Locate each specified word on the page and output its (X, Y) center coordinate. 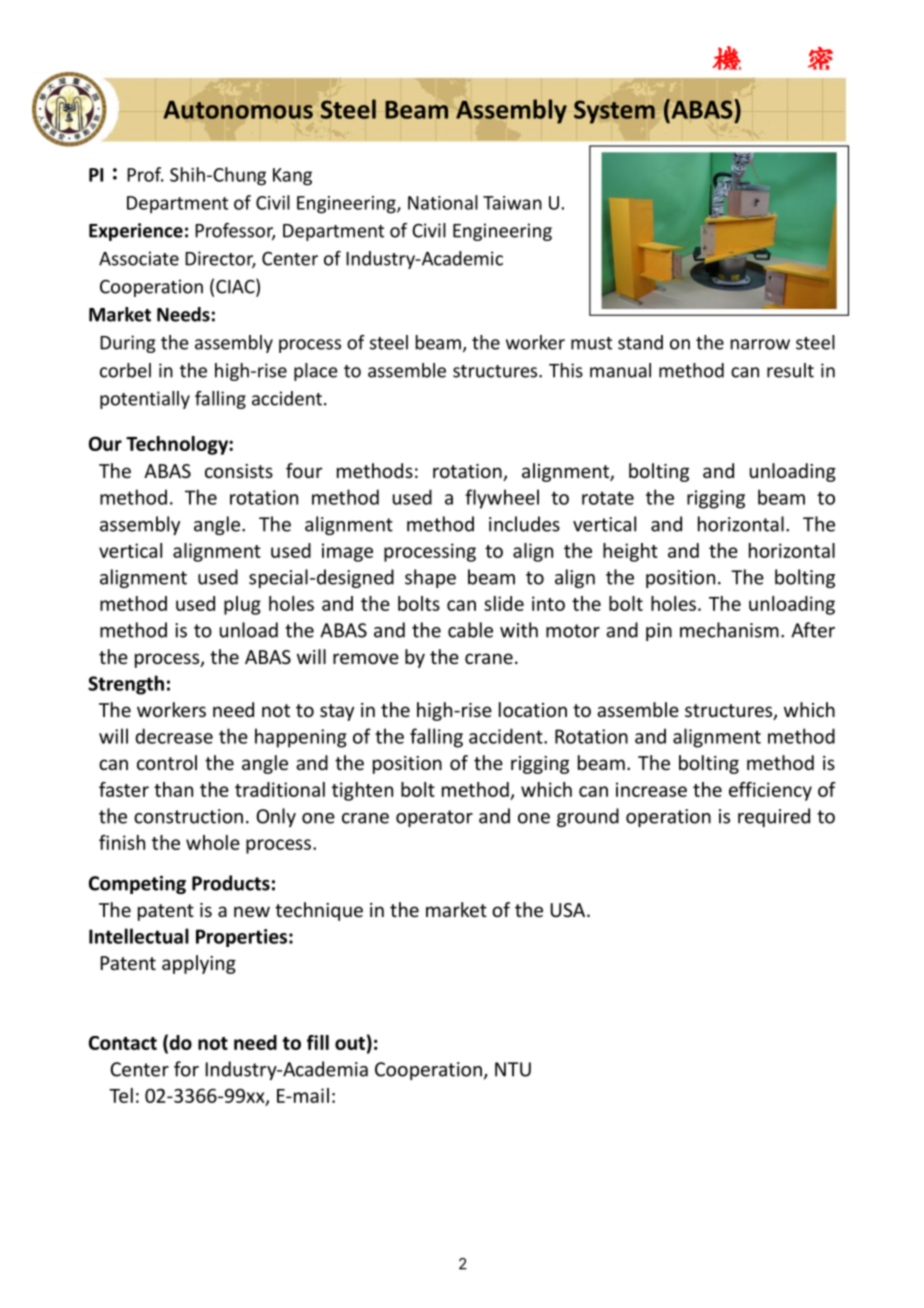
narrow (760, 344)
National (443, 202)
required (774, 817)
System (614, 112)
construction (188, 816)
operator (434, 818)
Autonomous (238, 110)
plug (242, 605)
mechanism (729, 630)
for (186, 1069)
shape (430, 578)
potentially (145, 400)
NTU (513, 1069)
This (566, 370)
